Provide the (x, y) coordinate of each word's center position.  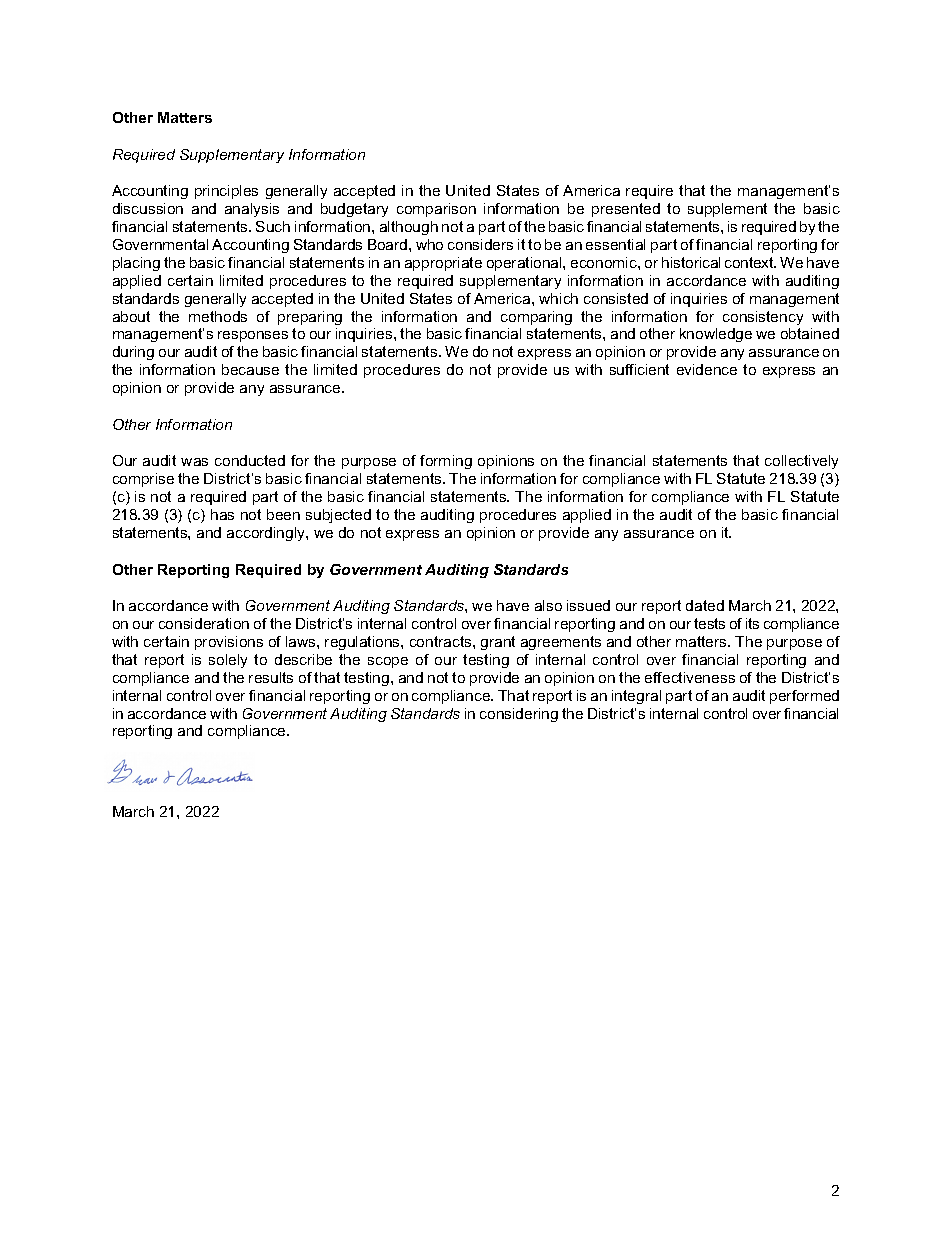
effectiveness (690, 677)
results (271, 677)
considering (519, 715)
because (250, 369)
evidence (707, 369)
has (222, 514)
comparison (436, 210)
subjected (338, 516)
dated (705, 605)
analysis (252, 210)
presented (626, 210)
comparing (536, 318)
